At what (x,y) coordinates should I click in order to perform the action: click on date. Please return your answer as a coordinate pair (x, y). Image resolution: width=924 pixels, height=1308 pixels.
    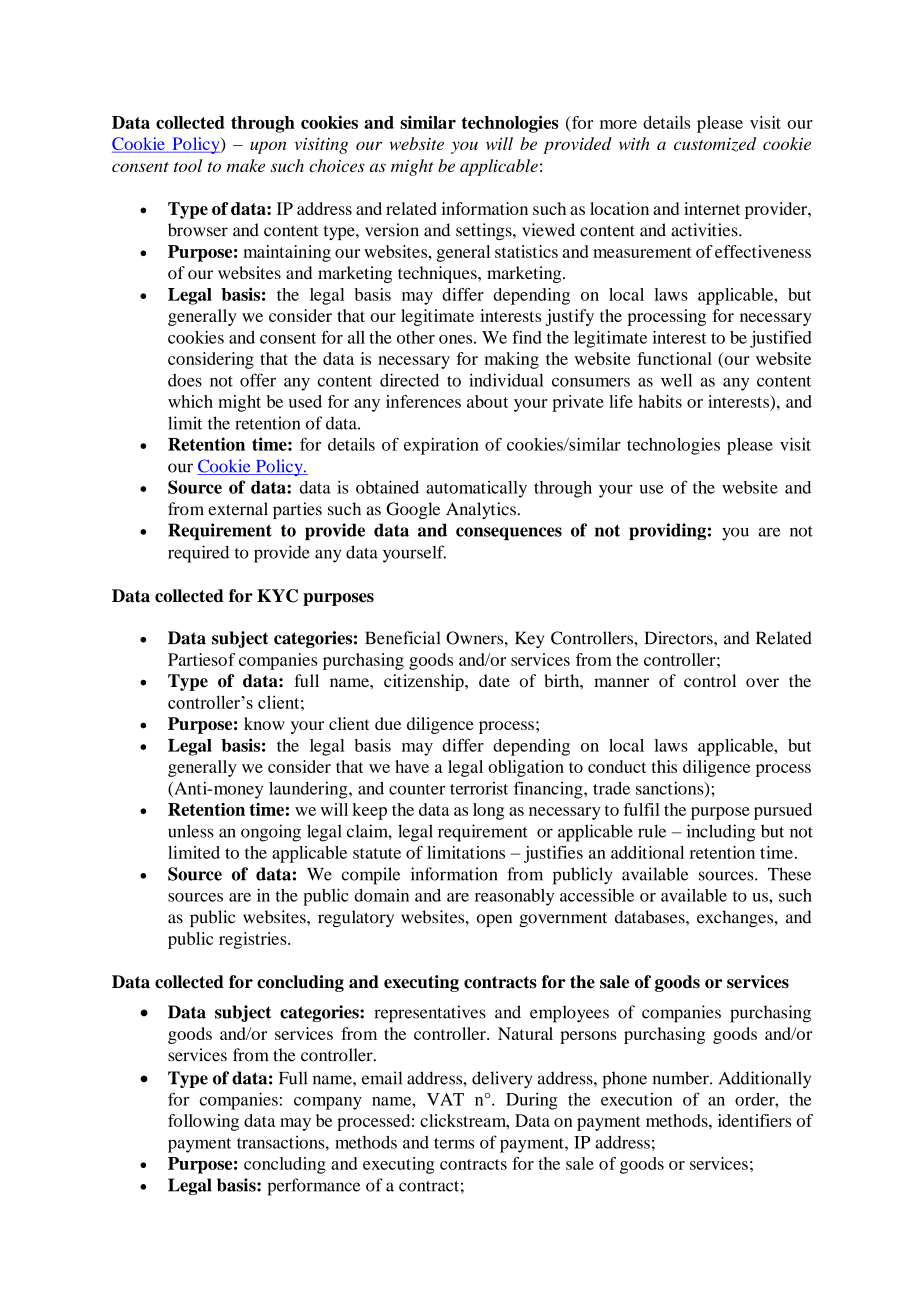
    Looking at the image, I should click on (494, 680).
